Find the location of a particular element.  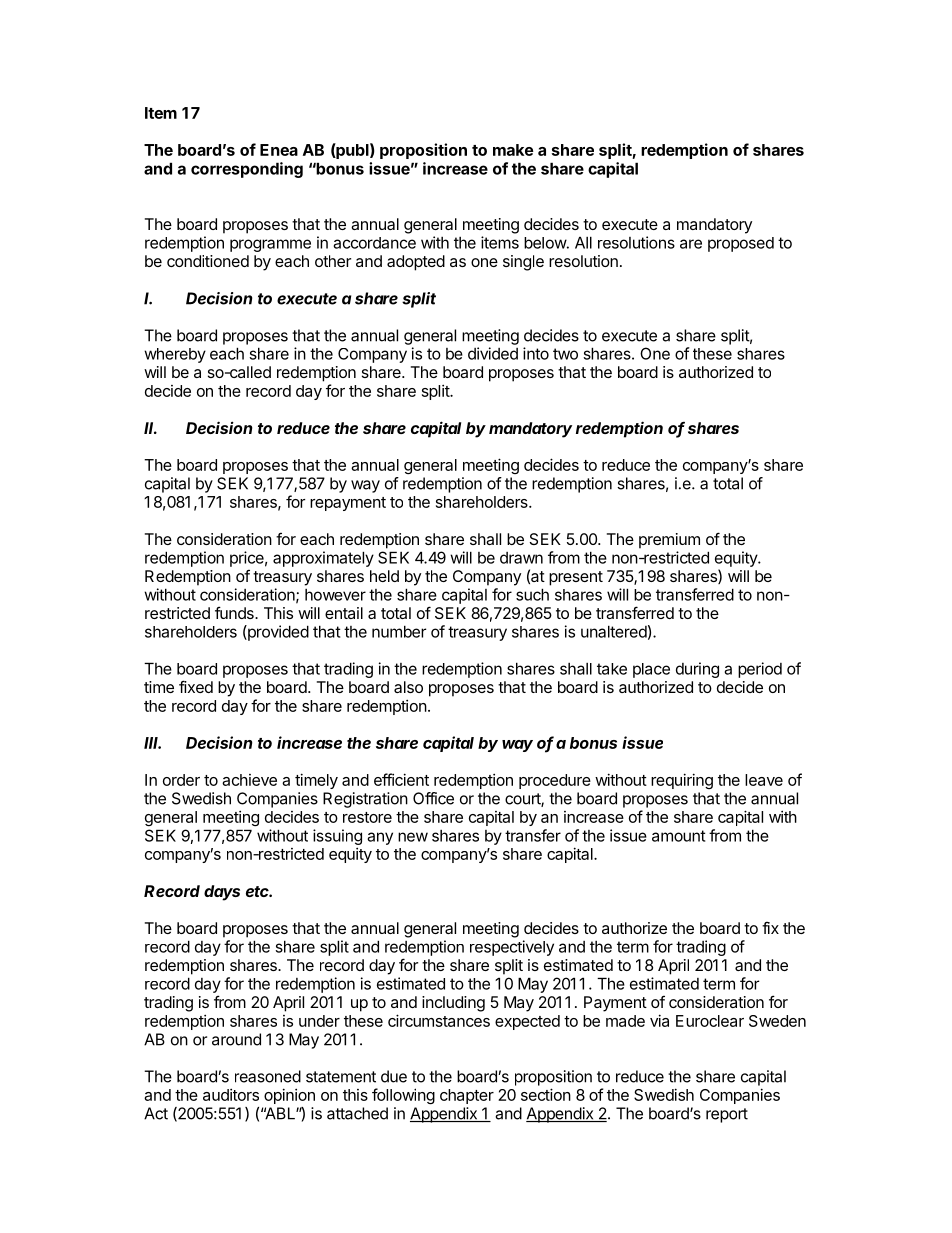

Office is located at coordinates (433, 798).
